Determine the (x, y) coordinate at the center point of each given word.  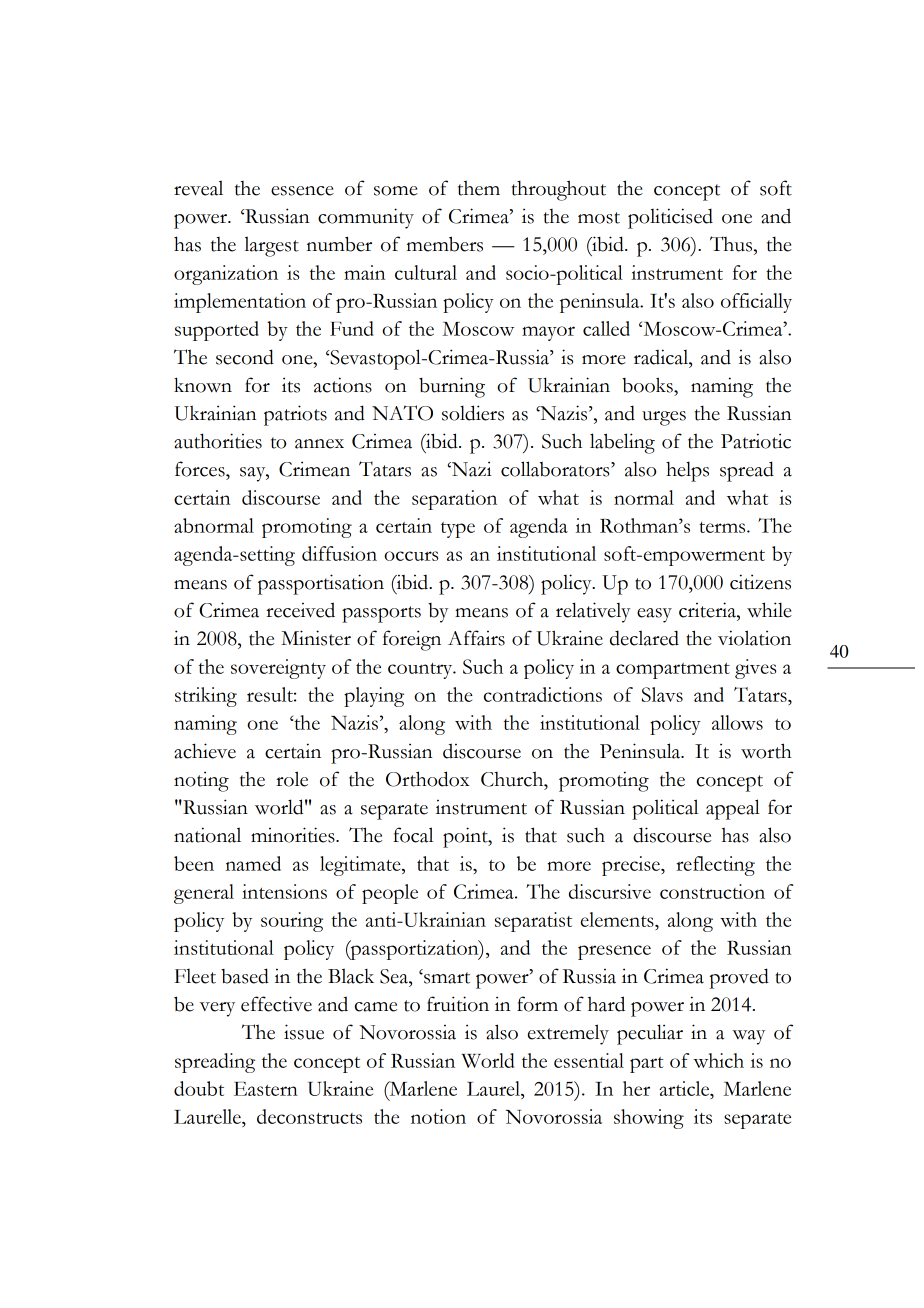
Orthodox (427, 779)
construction (712, 891)
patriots (295, 415)
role (292, 779)
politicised (670, 218)
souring (292, 922)
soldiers (473, 413)
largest (271, 246)
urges (664, 418)
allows (737, 722)
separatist (533, 922)
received (300, 610)
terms (723, 527)
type (458, 530)
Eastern (266, 1089)
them (479, 188)
